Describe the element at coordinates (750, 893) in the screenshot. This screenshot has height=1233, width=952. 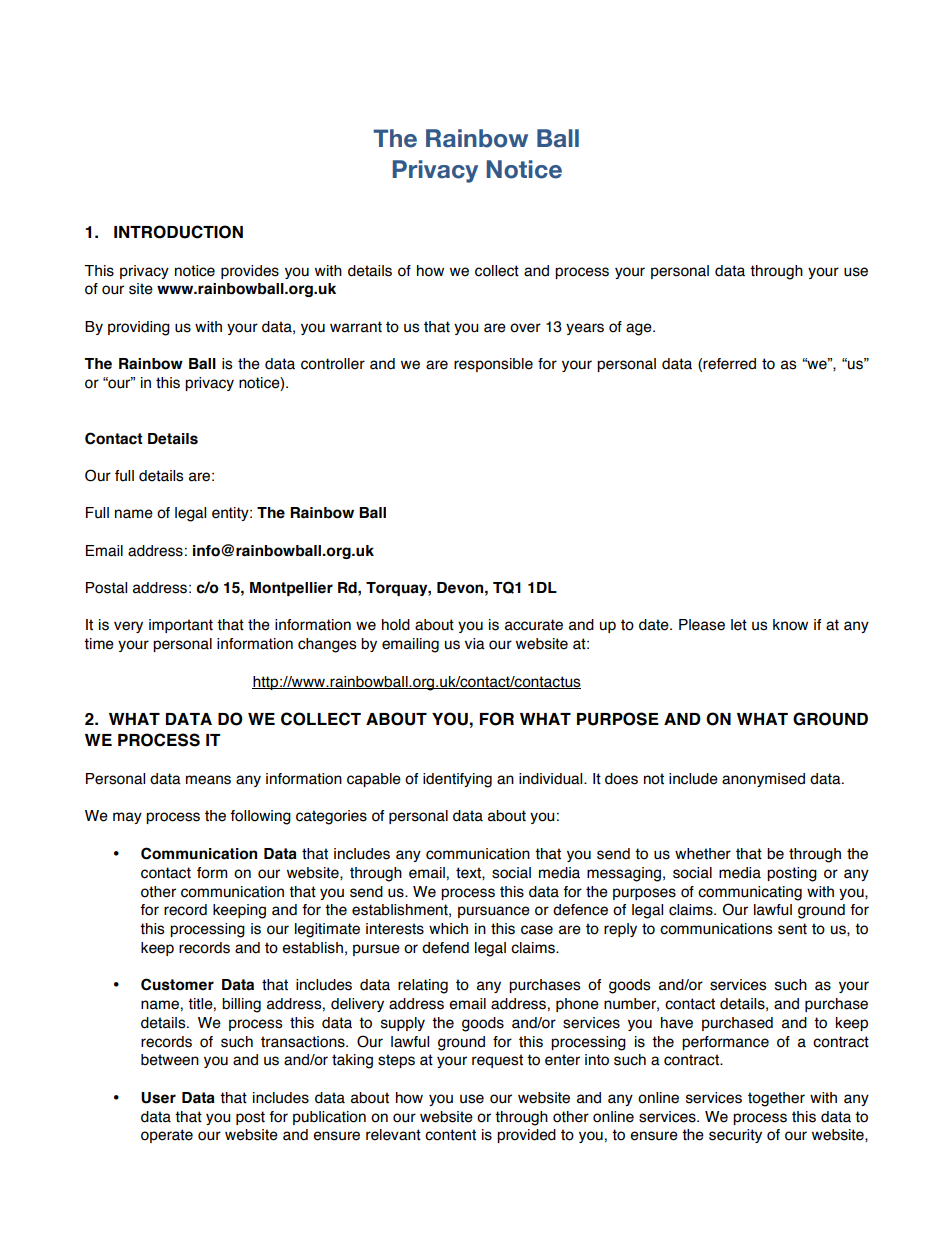
I see `communicating` at that location.
